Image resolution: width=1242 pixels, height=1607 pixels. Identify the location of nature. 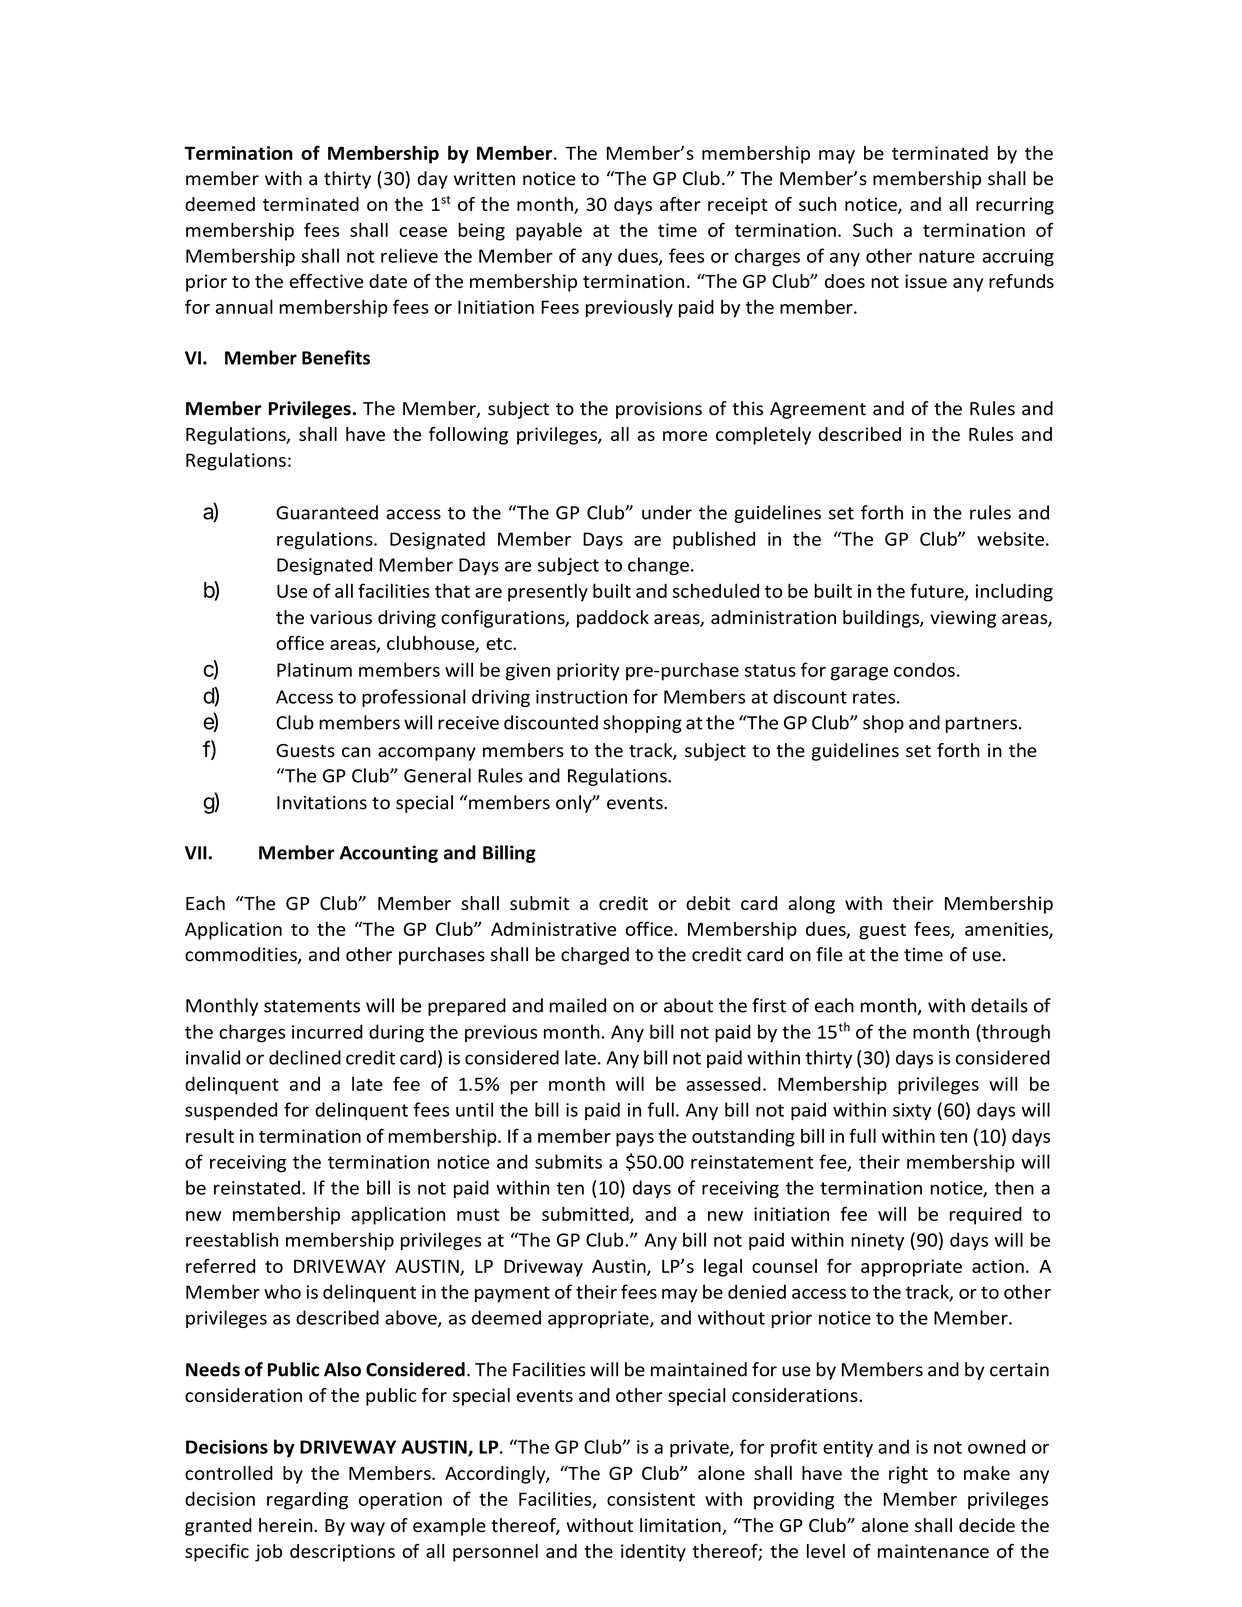
(947, 256).
